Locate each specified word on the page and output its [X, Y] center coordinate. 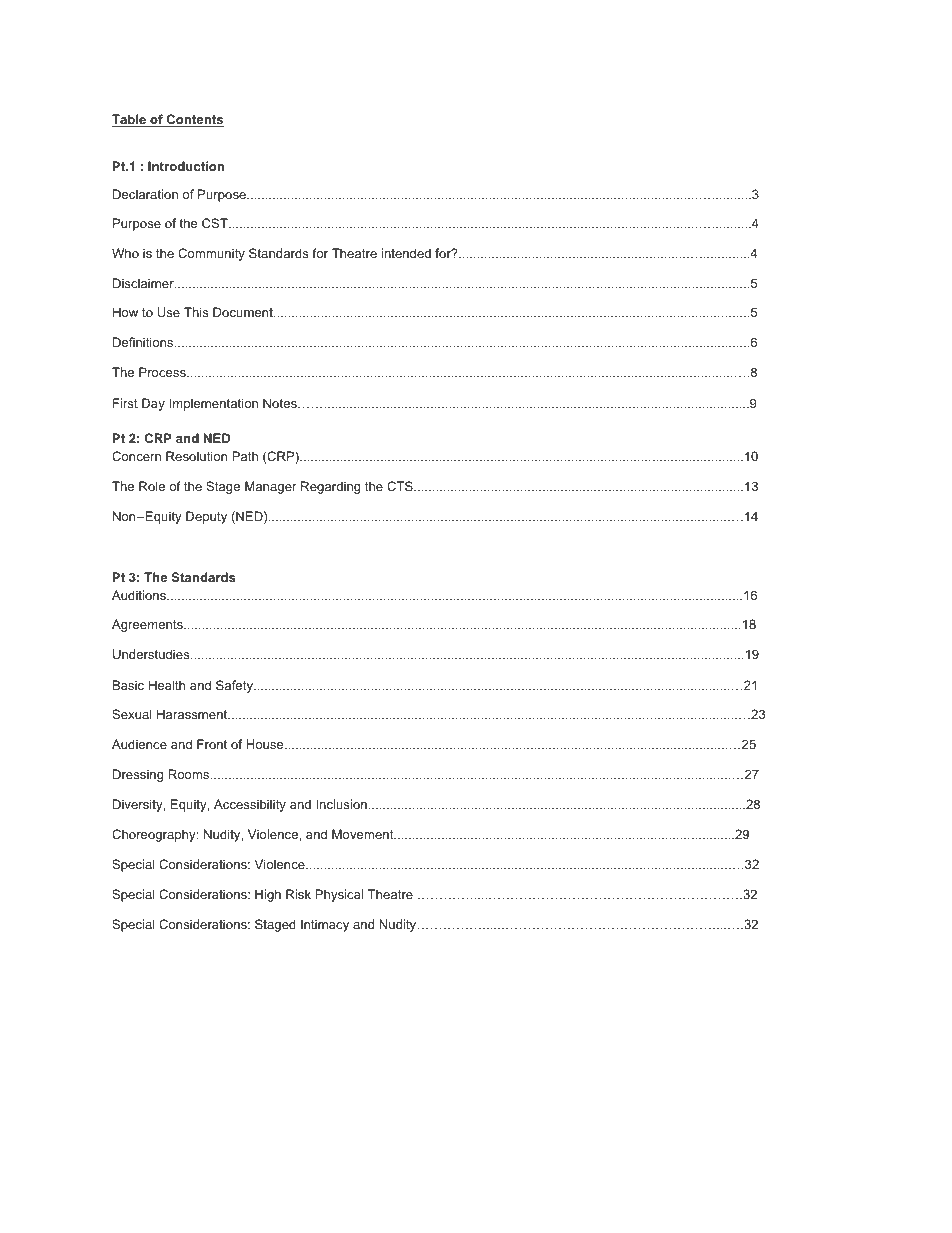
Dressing [138, 775]
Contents [194, 120]
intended [406, 253]
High [268, 895]
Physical [339, 895]
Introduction [186, 166]
